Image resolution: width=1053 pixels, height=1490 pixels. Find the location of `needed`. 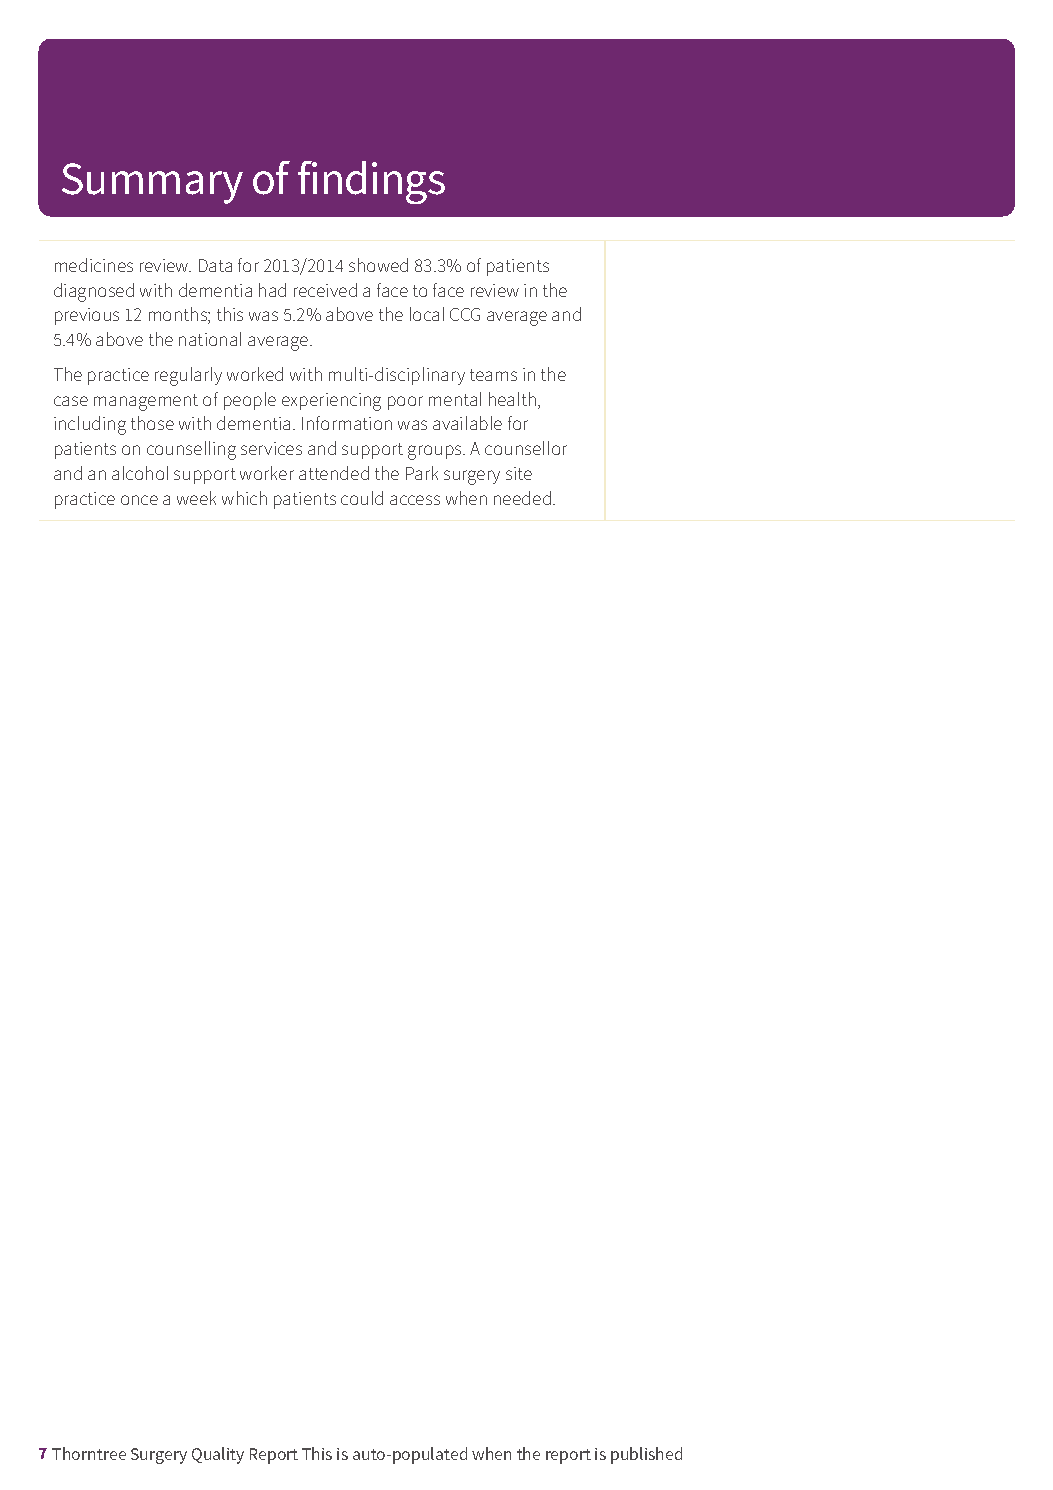

needed is located at coordinates (522, 498).
